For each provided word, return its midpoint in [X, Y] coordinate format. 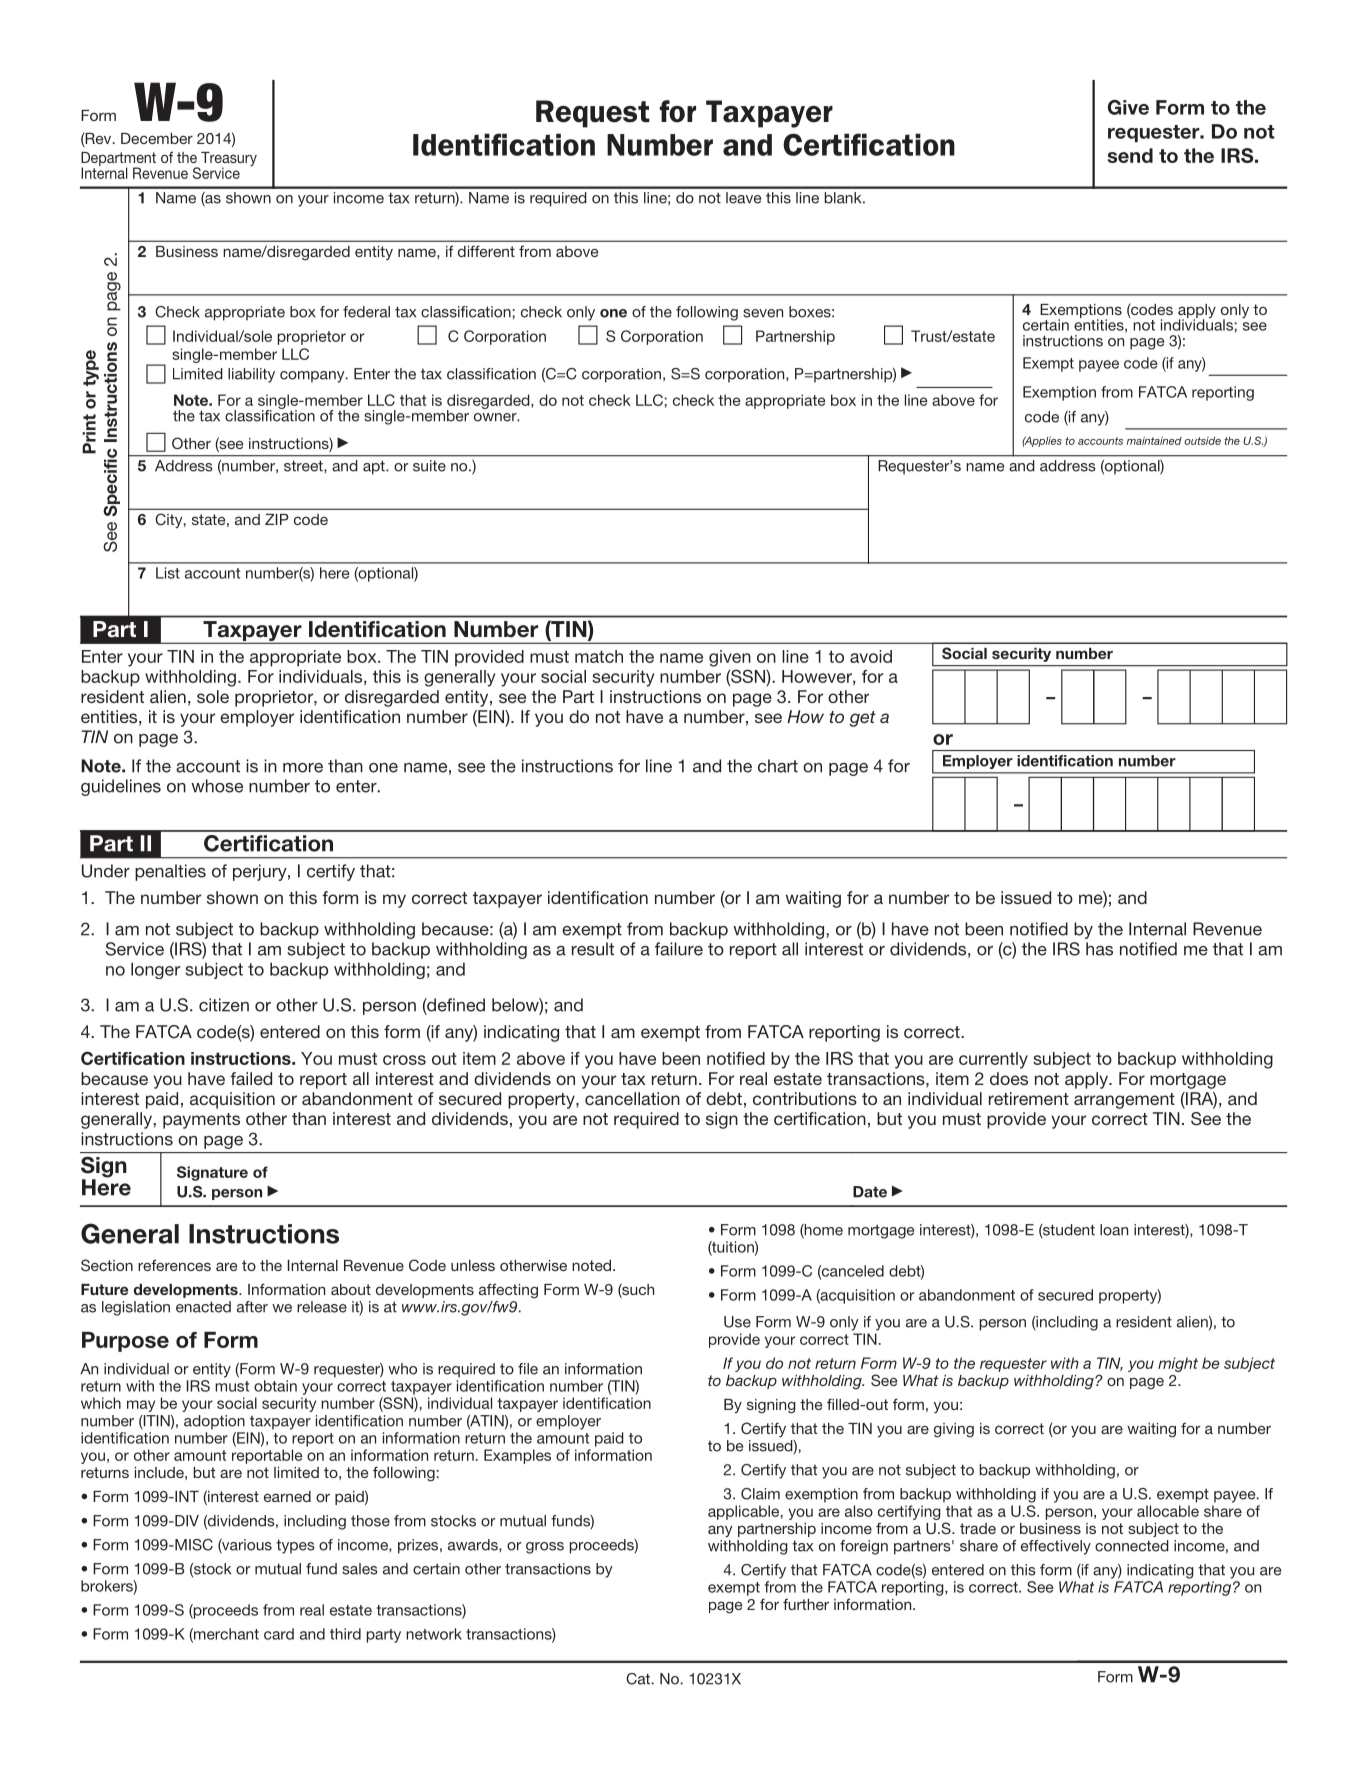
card [279, 1634]
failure [679, 949]
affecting [508, 1291]
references [174, 1265]
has [1099, 949]
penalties [170, 872]
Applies [1042, 441]
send [1130, 155]
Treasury [228, 160]
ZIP [277, 519]
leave [743, 198]
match [599, 656]
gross [545, 1548]
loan [1114, 1230]
